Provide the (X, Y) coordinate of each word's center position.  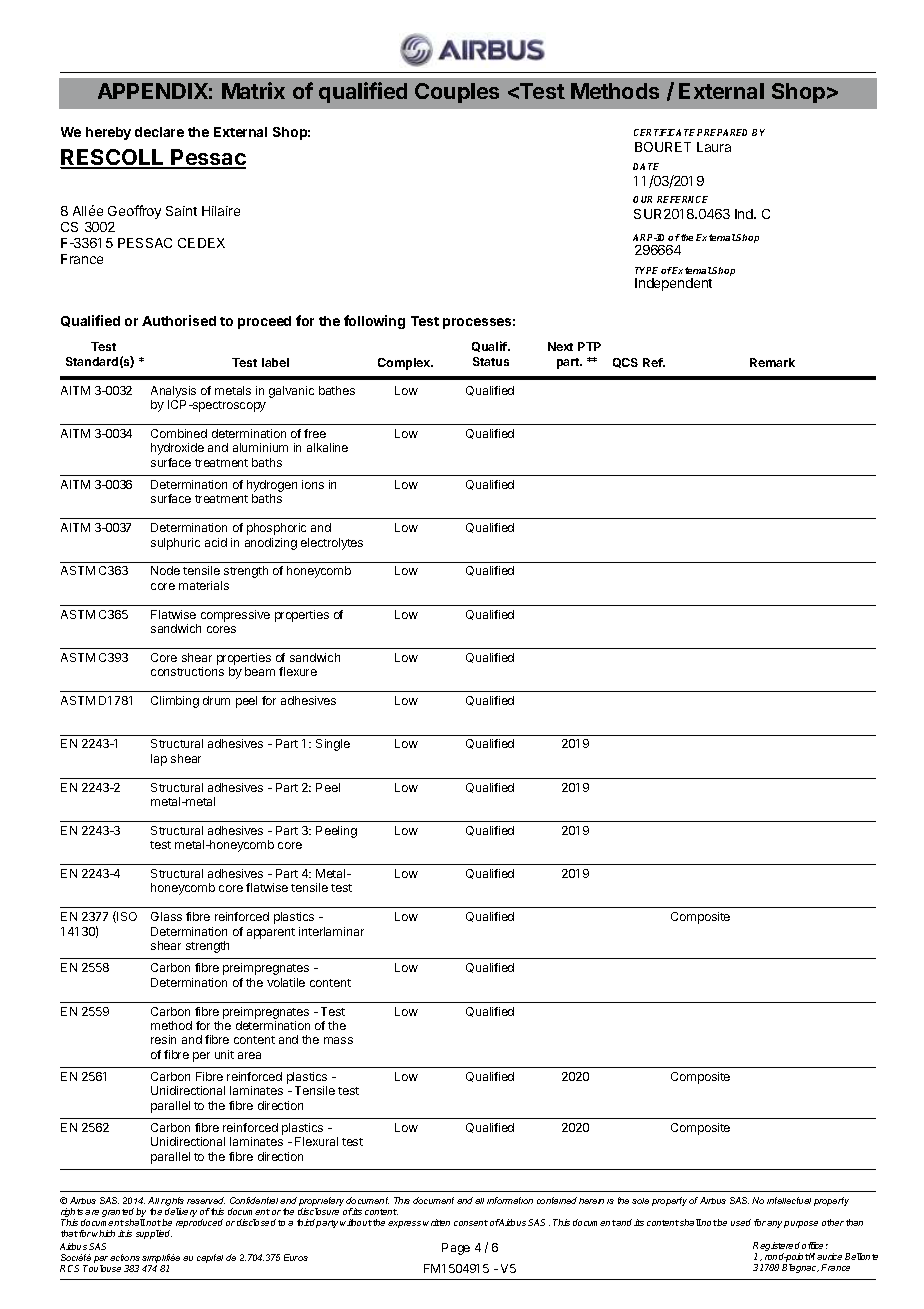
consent (471, 1223)
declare (159, 132)
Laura (714, 147)
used (741, 1222)
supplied (154, 1234)
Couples (457, 93)
